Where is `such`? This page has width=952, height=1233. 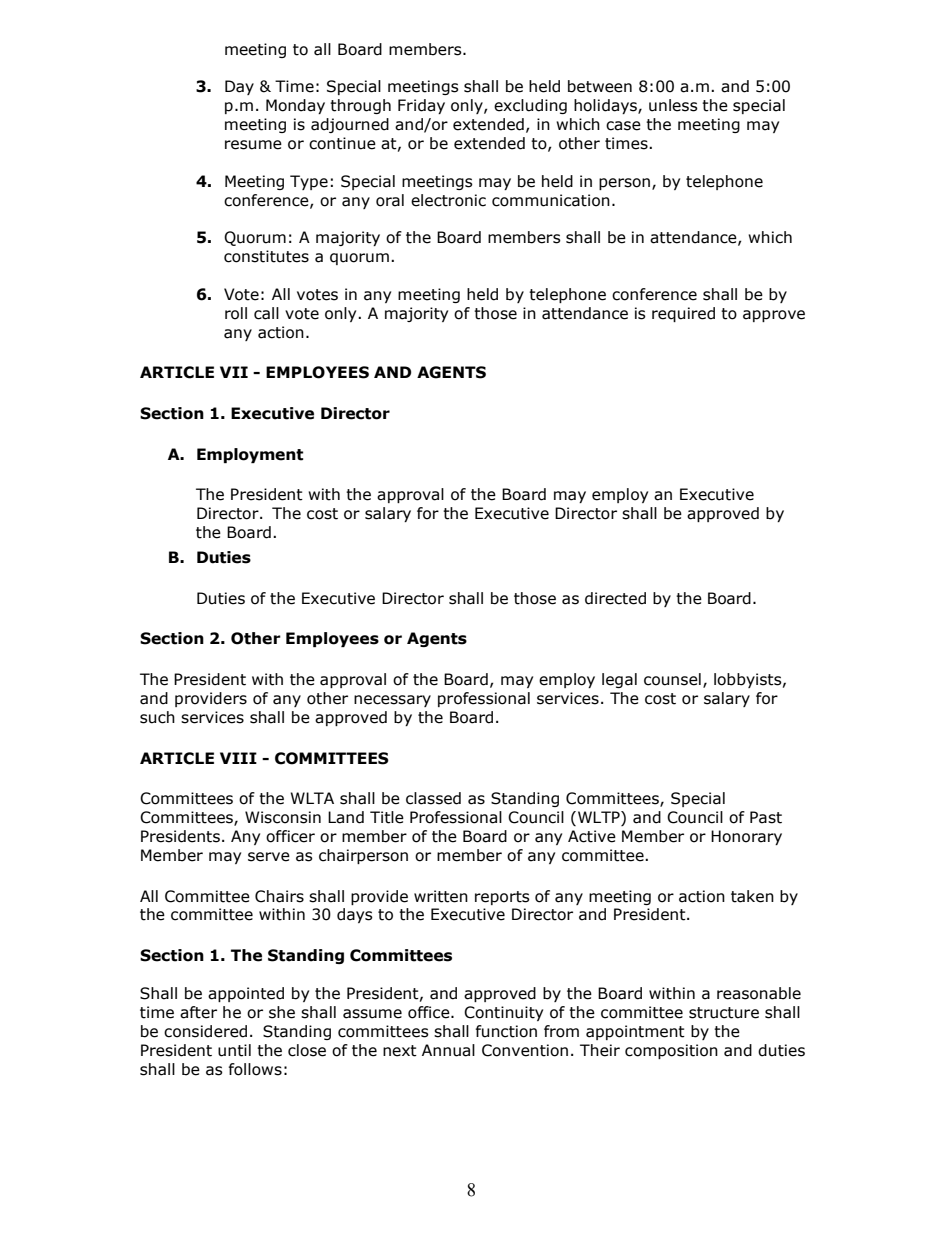
such is located at coordinates (157, 717).
